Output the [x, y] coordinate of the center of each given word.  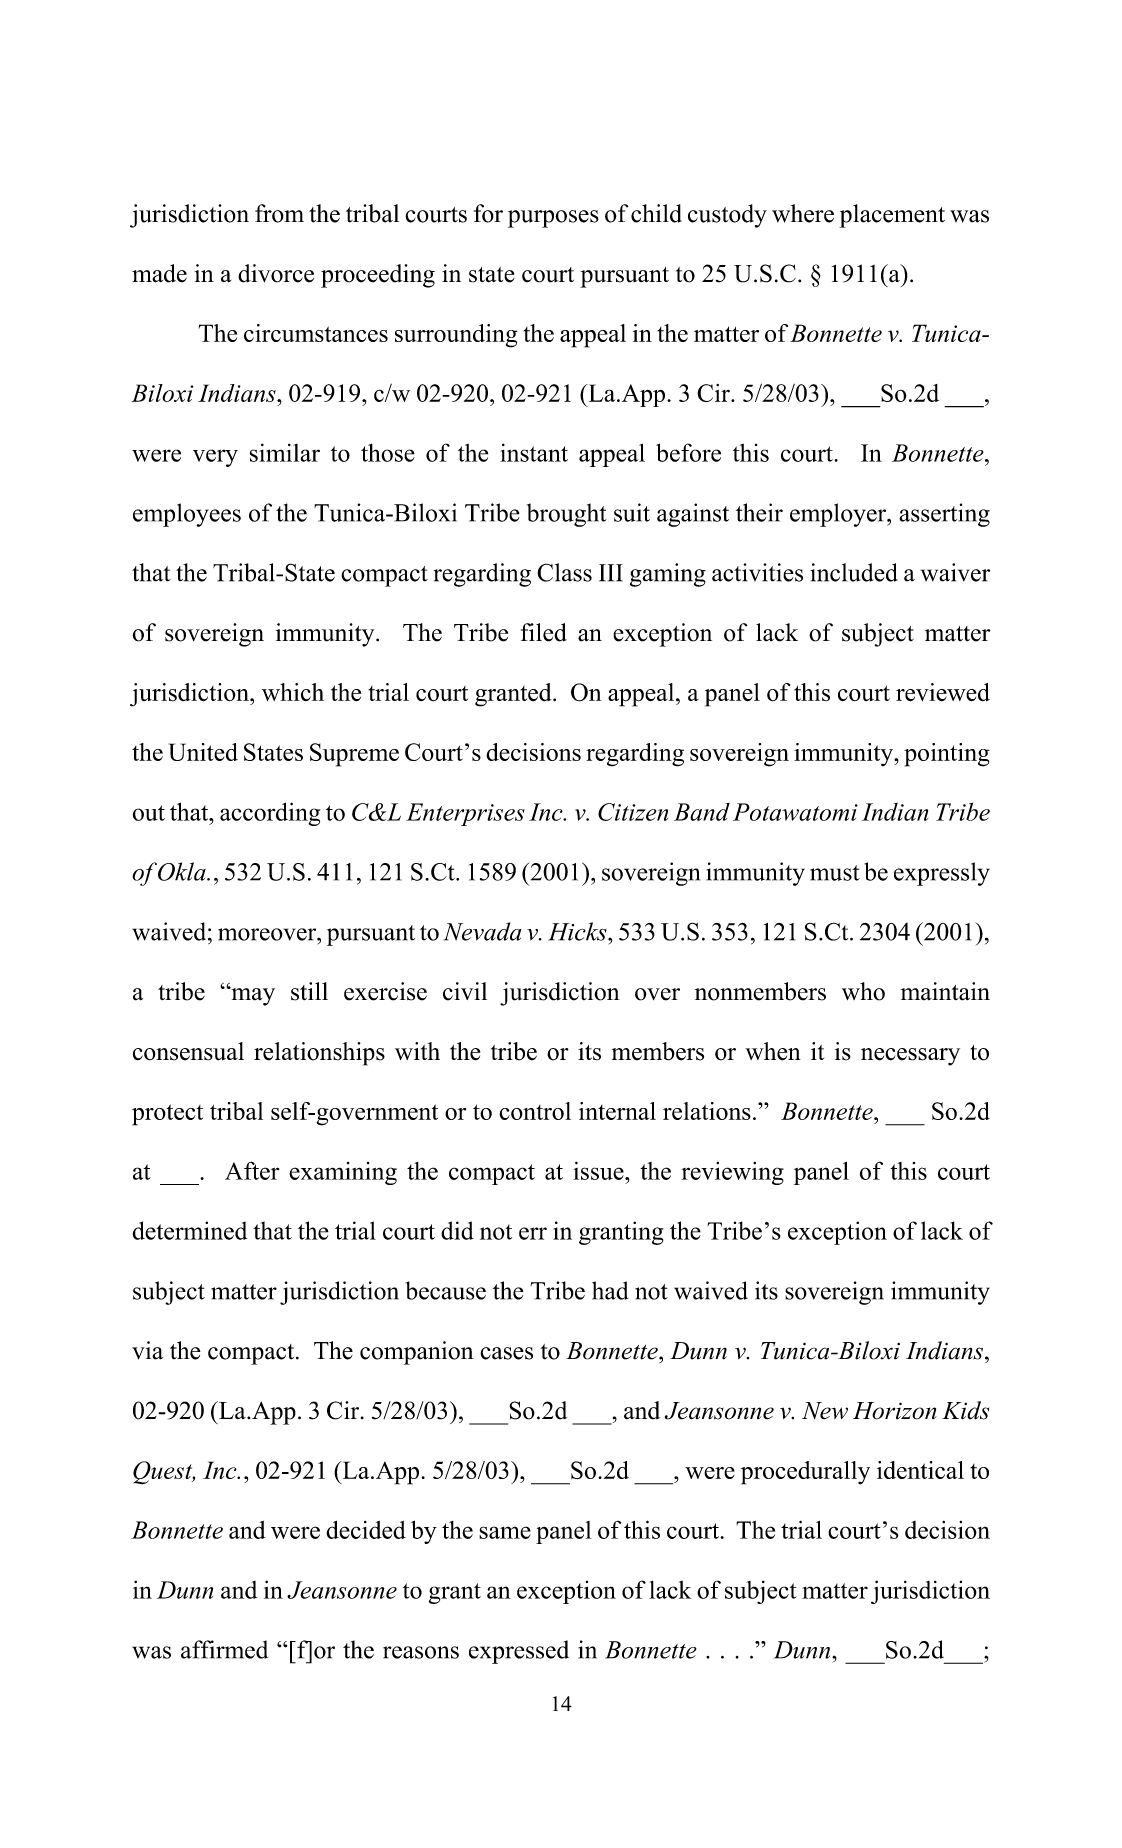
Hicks [578, 931]
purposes [553, 219]
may [252, 996]
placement [892, 216]
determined [190, 1230]
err [533, 1233]
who [863, 991]
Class [564, 572]
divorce [276, 273]
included [854, 572]
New [825, 1411]
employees [187, 515]
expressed [519, 1652]
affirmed [224, 1649]
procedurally [805, 1473]
